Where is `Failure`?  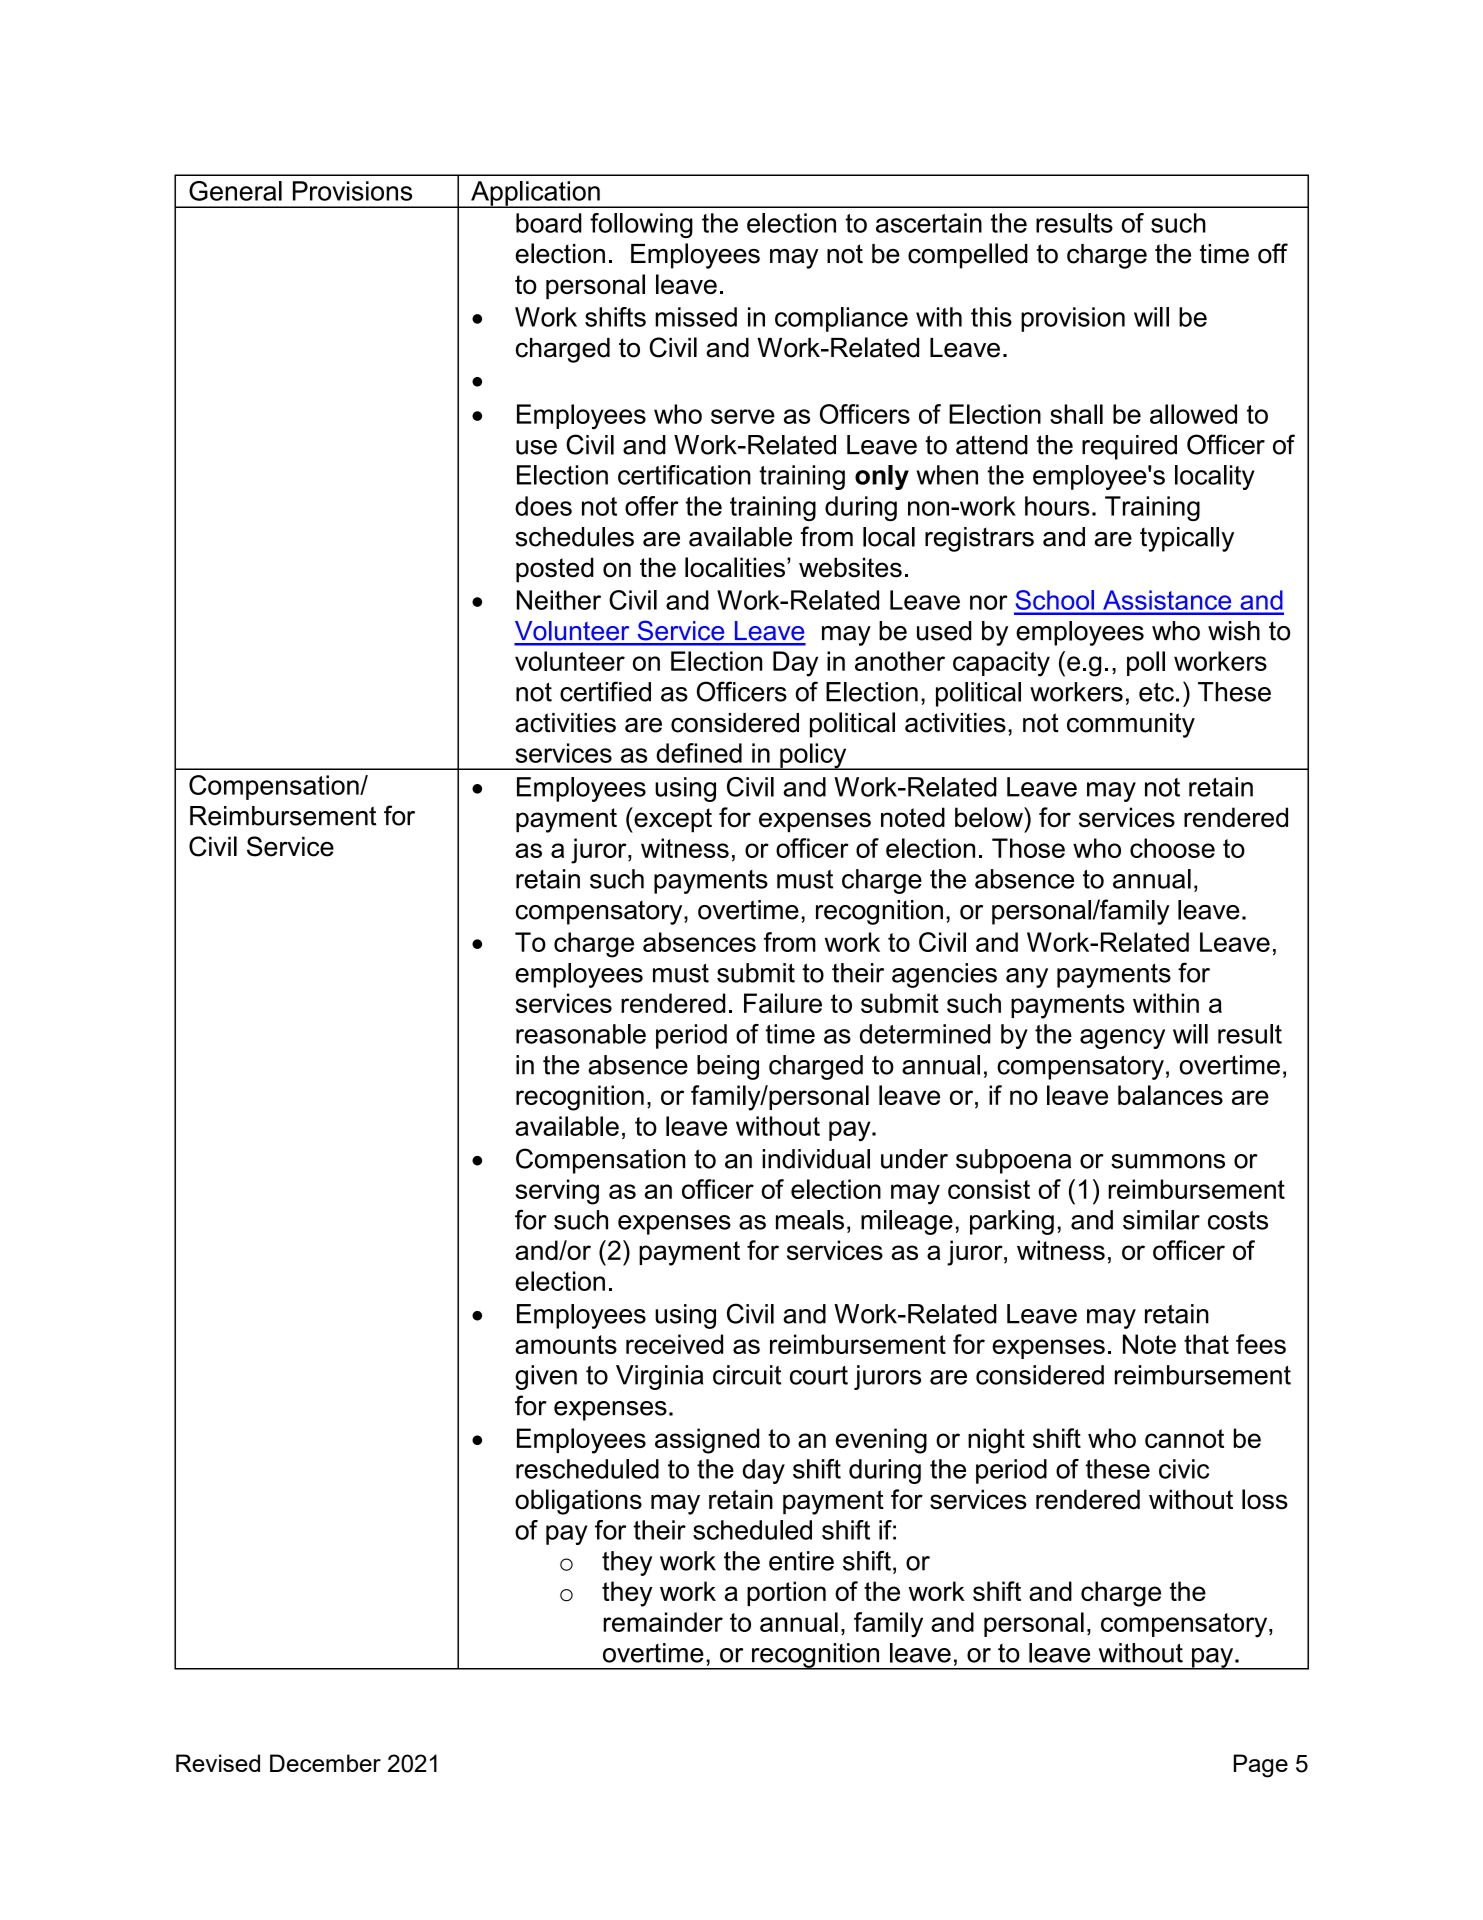 Failure is located at coordinates (783, 1003).
